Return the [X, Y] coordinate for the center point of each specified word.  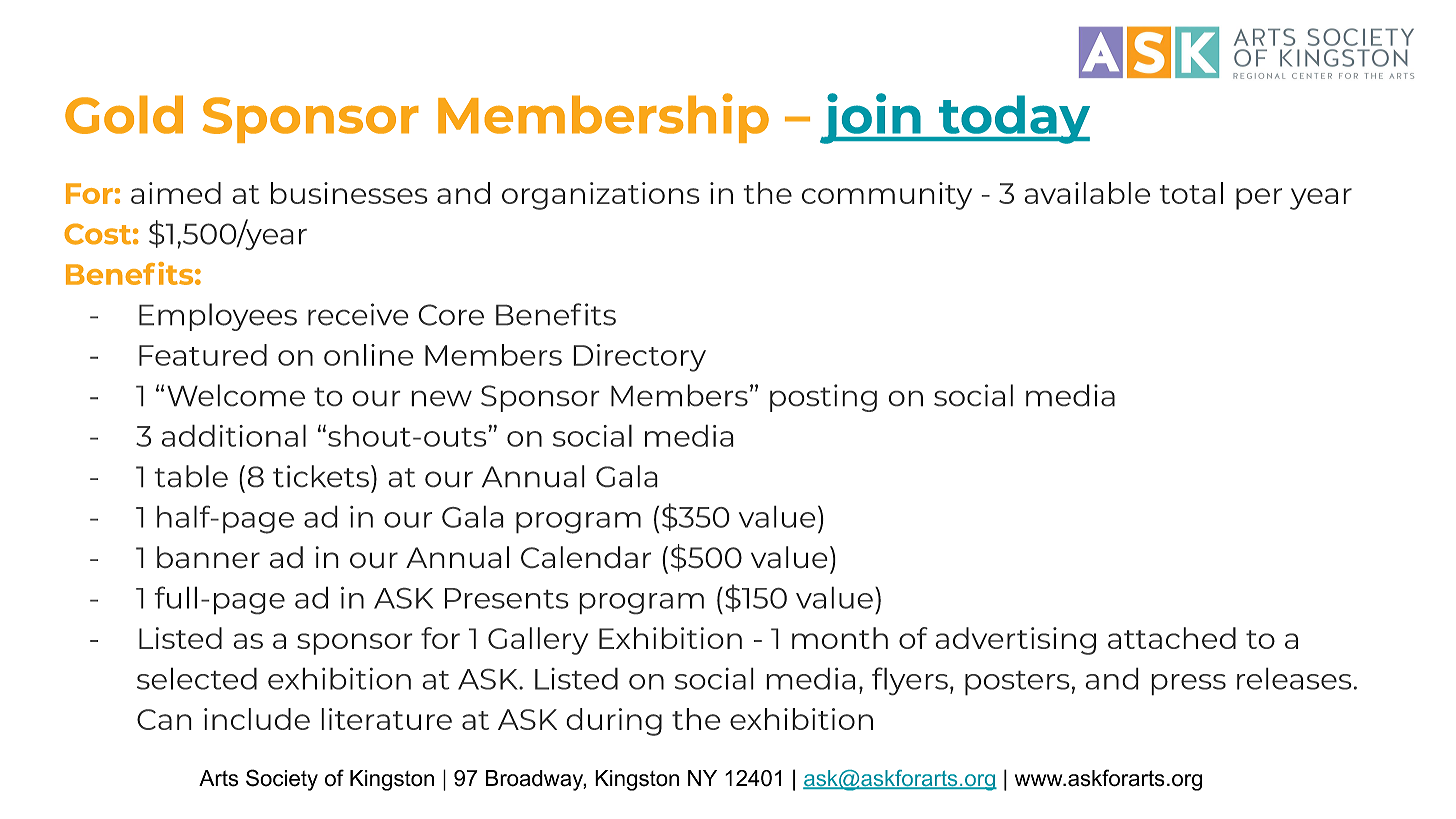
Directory [639, 358]
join [871, 118]
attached [1172, 638]
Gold [124, 114]
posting [823, 398]
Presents [507, 598]
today [1013, 119]
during [614, 722]
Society [282, 780]
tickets [321, 476]
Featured [203, 355]
